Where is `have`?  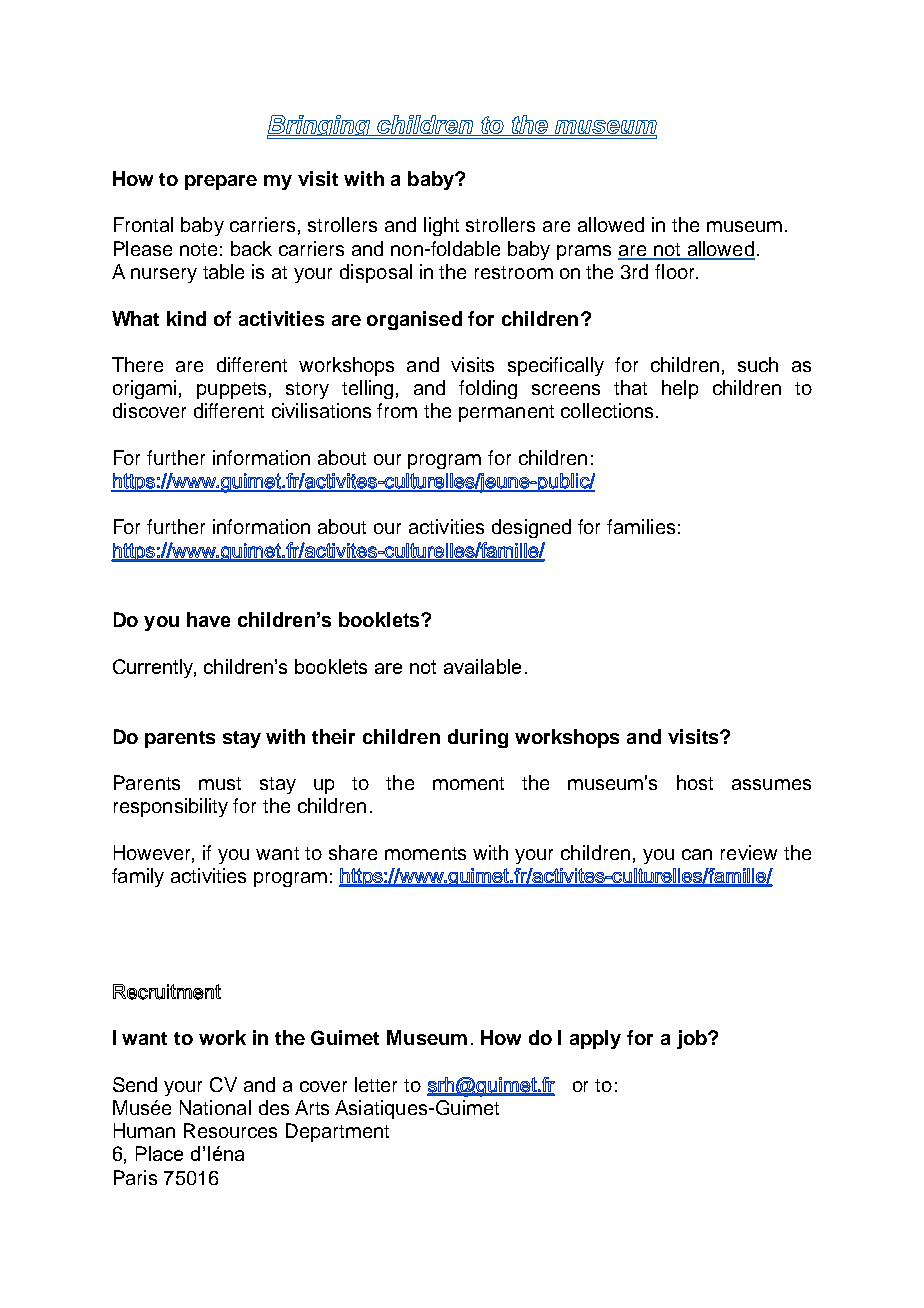
have is located at coordinates (208, 619).
